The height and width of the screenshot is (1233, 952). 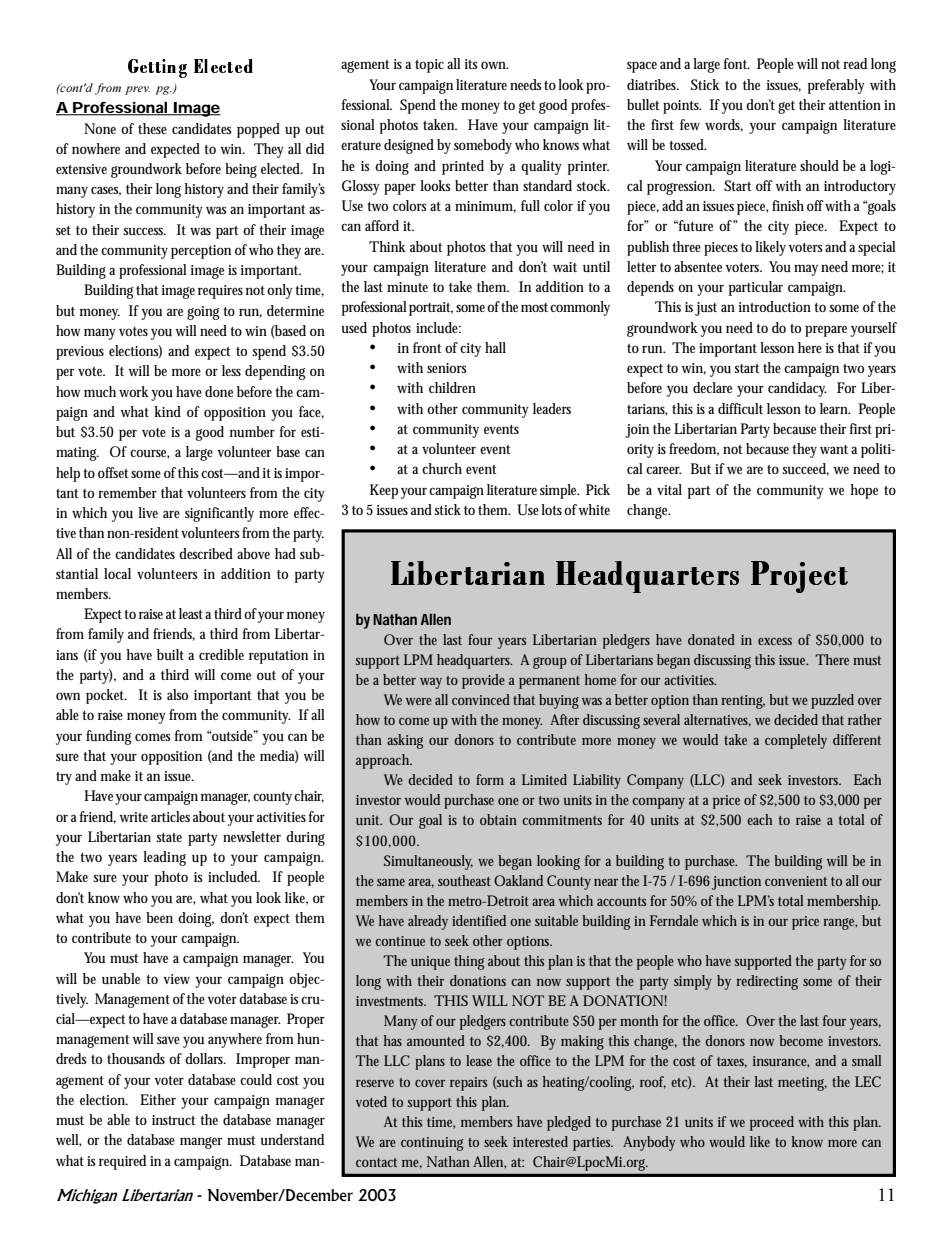 I want to click on completely, so click(x=796, y=741).
